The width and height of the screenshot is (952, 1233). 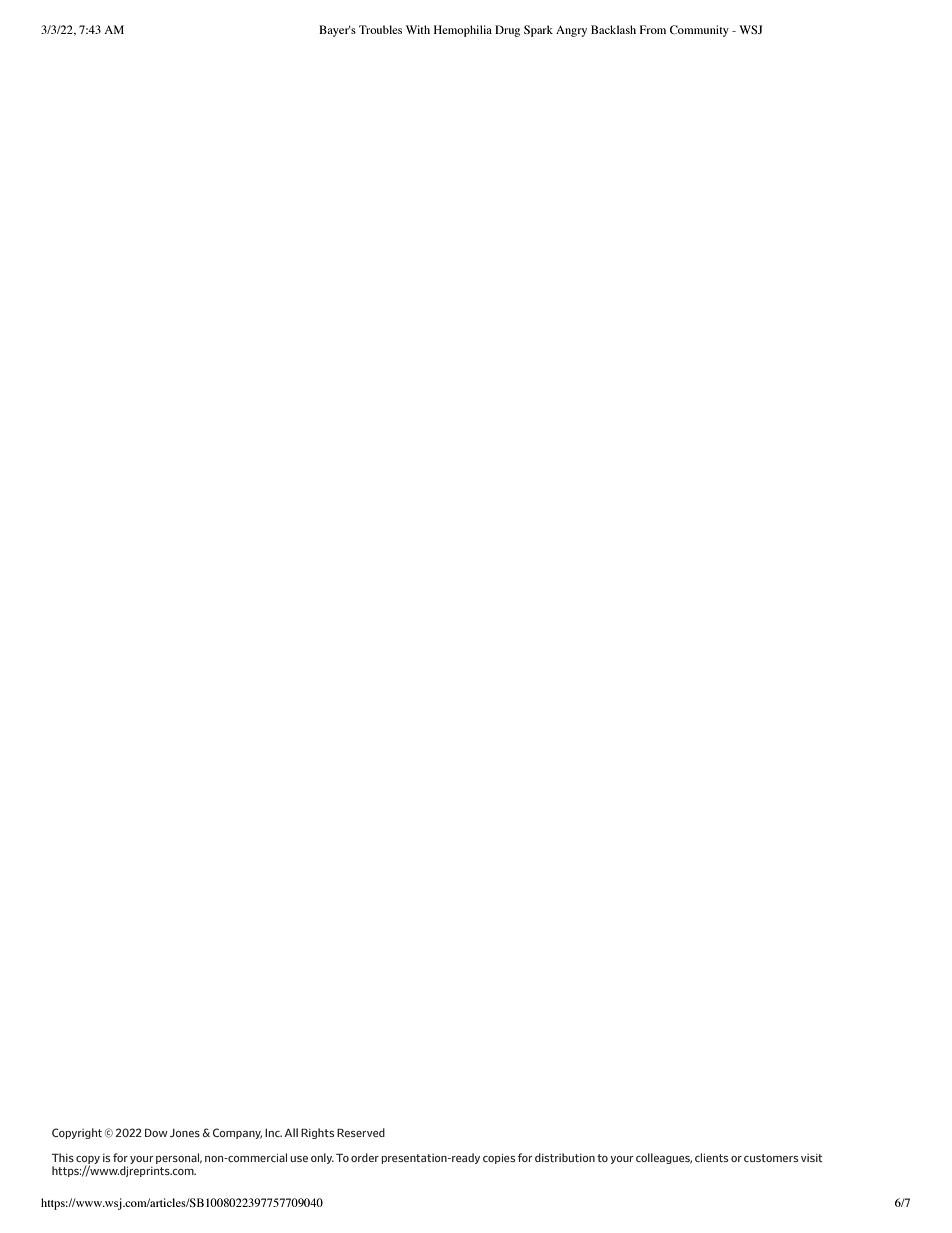 What do you see at coordinates (361, 1132) in the screenshot?
I see `Reserved` at bounding box center [361, 1132].
